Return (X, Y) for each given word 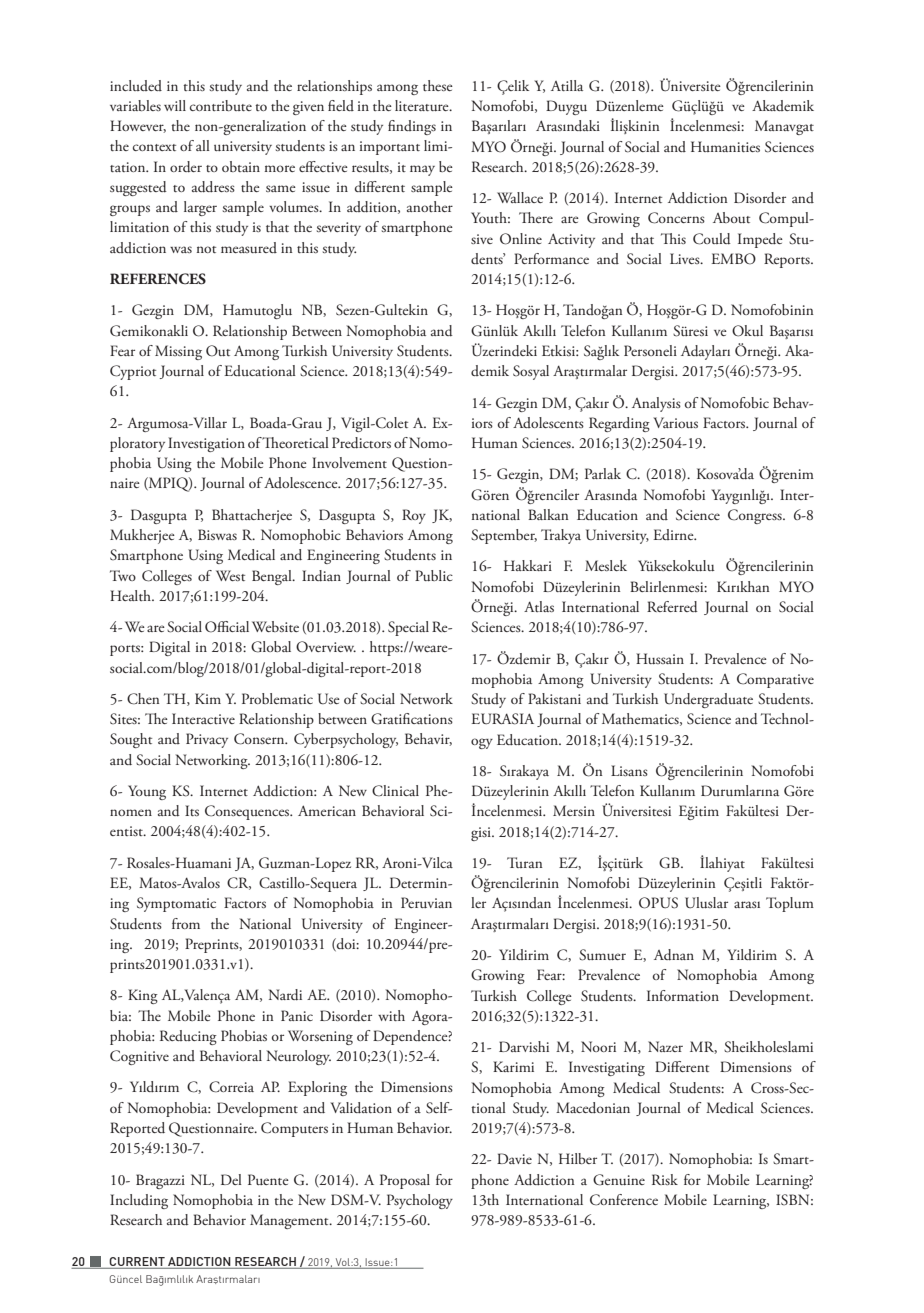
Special (408, 628)
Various (675, 422)
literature (423, 105)
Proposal (405, 1181)
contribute (221, 105)
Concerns (676, 218)
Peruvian (426, 902)
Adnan (674, 955)
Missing (178, 352)
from (186, 923)
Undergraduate (708, 700)
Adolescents (548, 422)
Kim (208, 698)
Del (231, 1179)
